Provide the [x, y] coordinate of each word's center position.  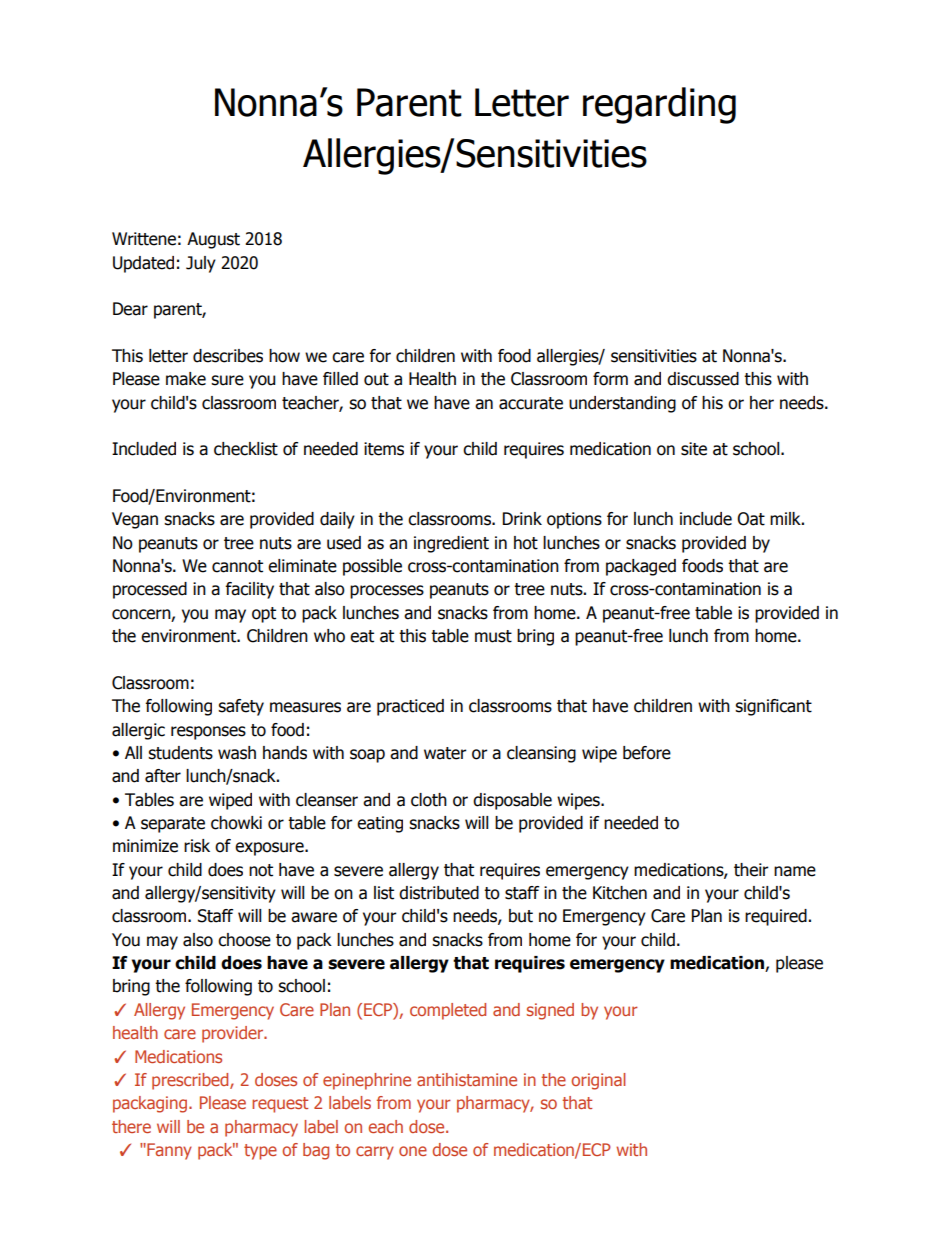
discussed [703, 379]
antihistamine [467, 1079]
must [493, 636]
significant [773, 707]
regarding [659, 105]
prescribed [191, 1081]
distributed [439, 893]
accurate [531, 403]
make [186, 379]
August [213, 240]
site [694, 449]
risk [197, 846]
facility [249, 590]
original [598, 1081]
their [751, 870]
